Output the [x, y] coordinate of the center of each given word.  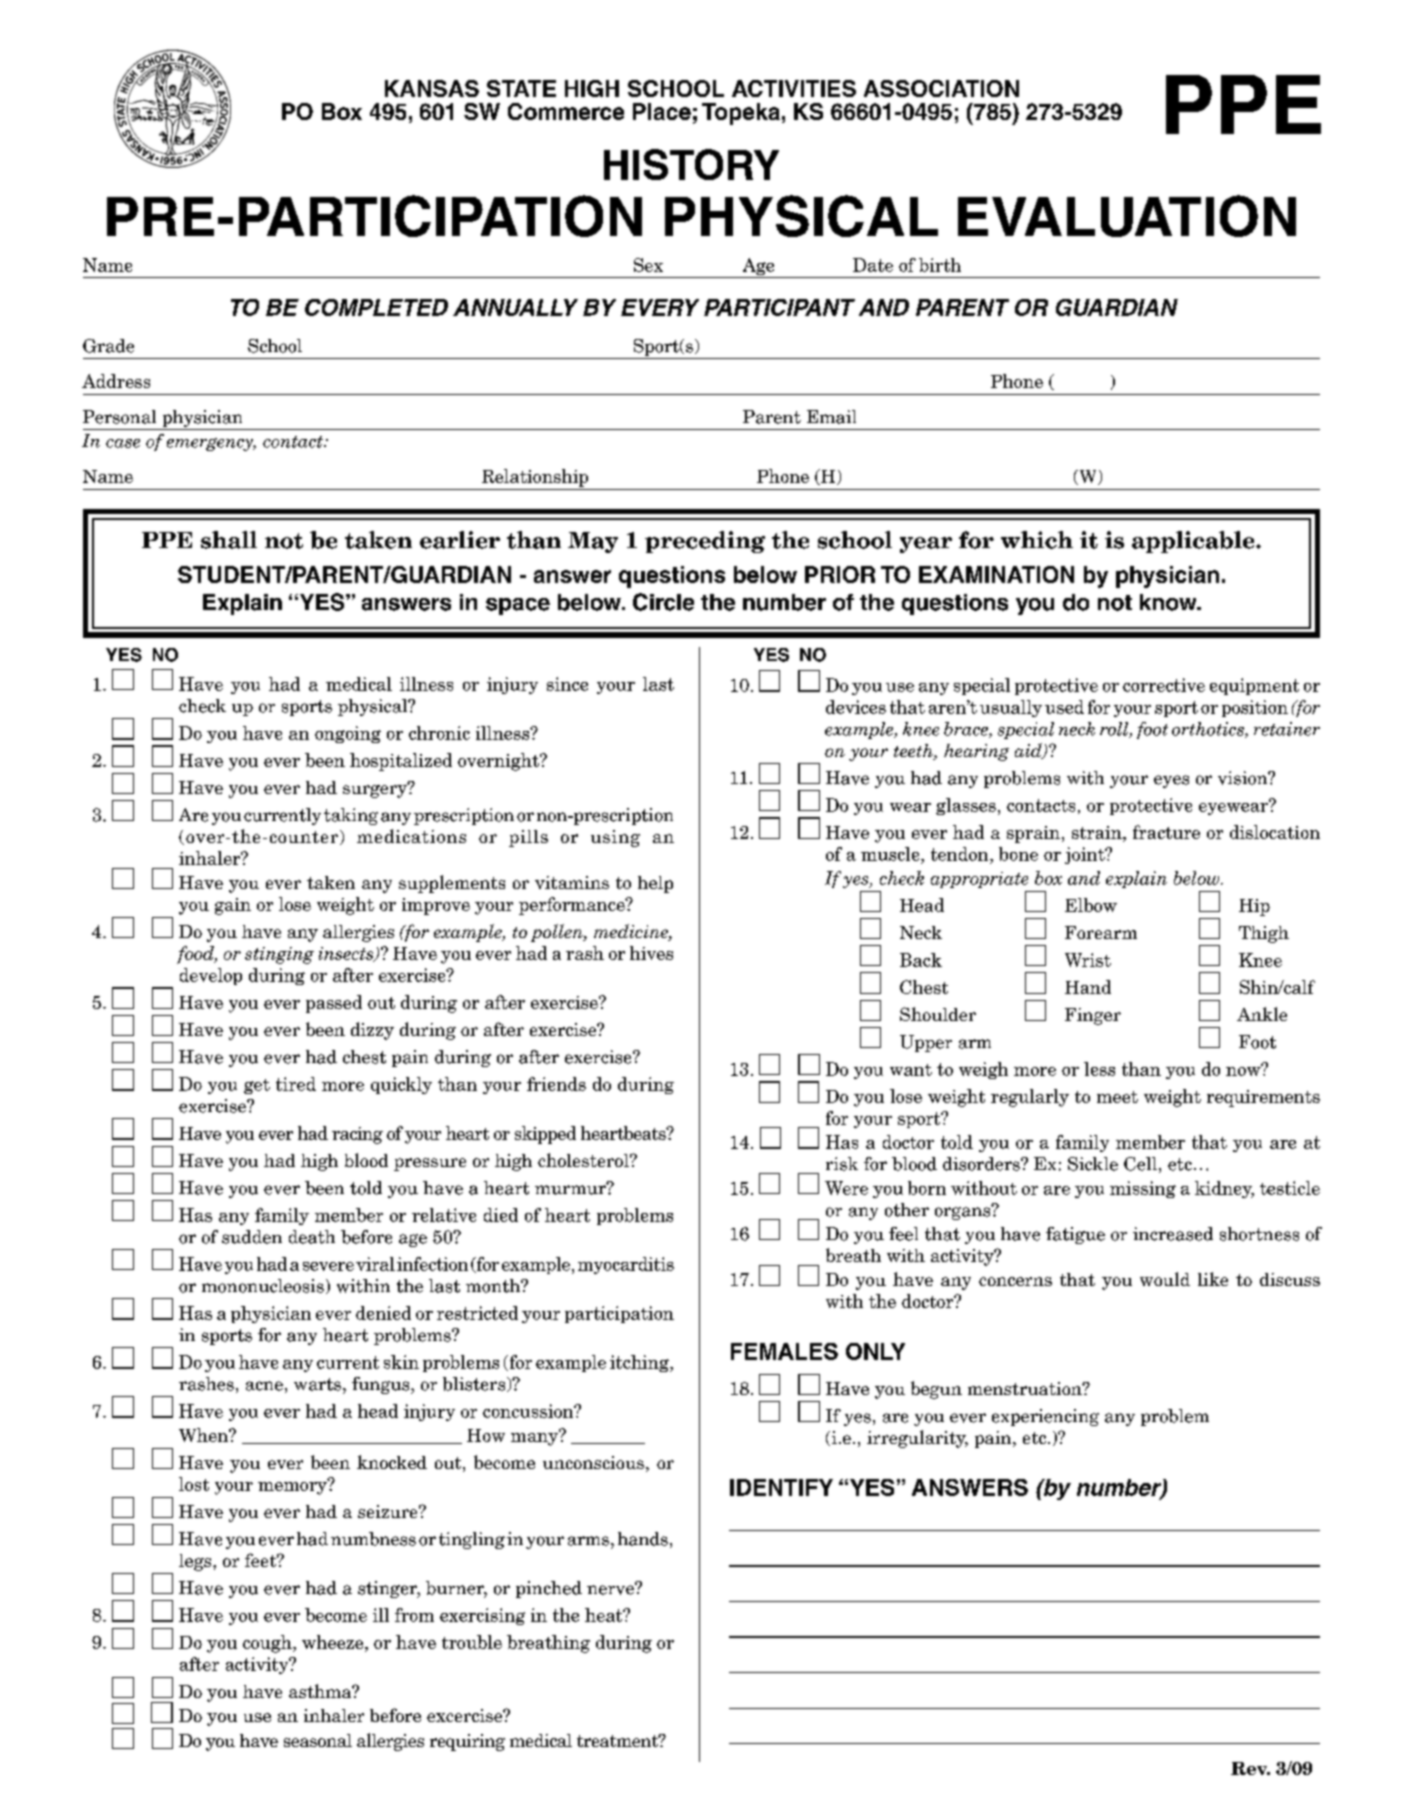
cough [268, 1644]
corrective [1164, 685]
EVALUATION [1127, 216]
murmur [571, 1189]
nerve [611, 1589]
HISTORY [691, 164]
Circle [663, 602]
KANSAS [432, 88]
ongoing [348, 734]
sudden [252, 1237]
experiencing [1045, 1417]
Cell [1140, 1164]
